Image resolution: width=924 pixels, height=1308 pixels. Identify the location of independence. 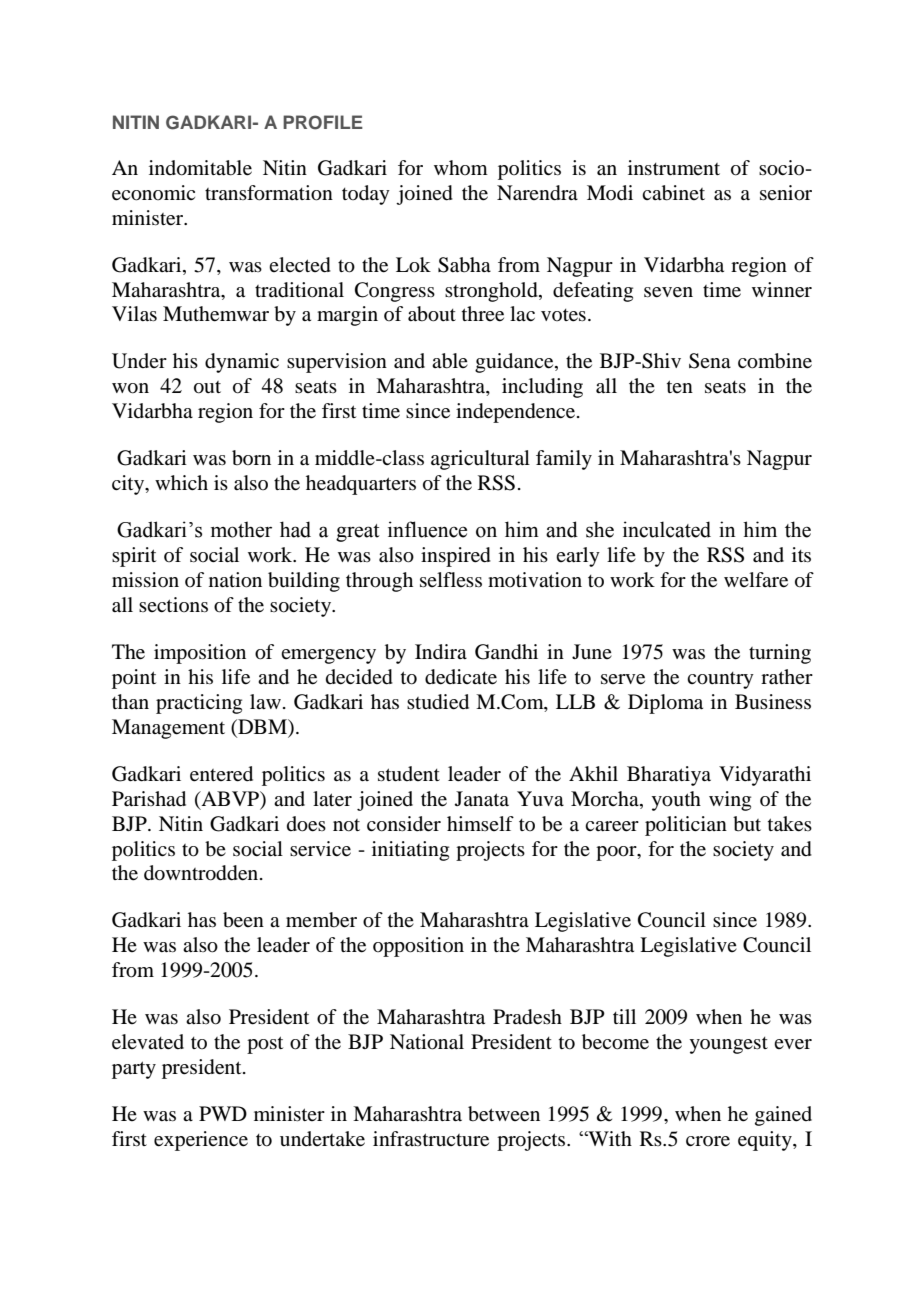
(517, 413).
